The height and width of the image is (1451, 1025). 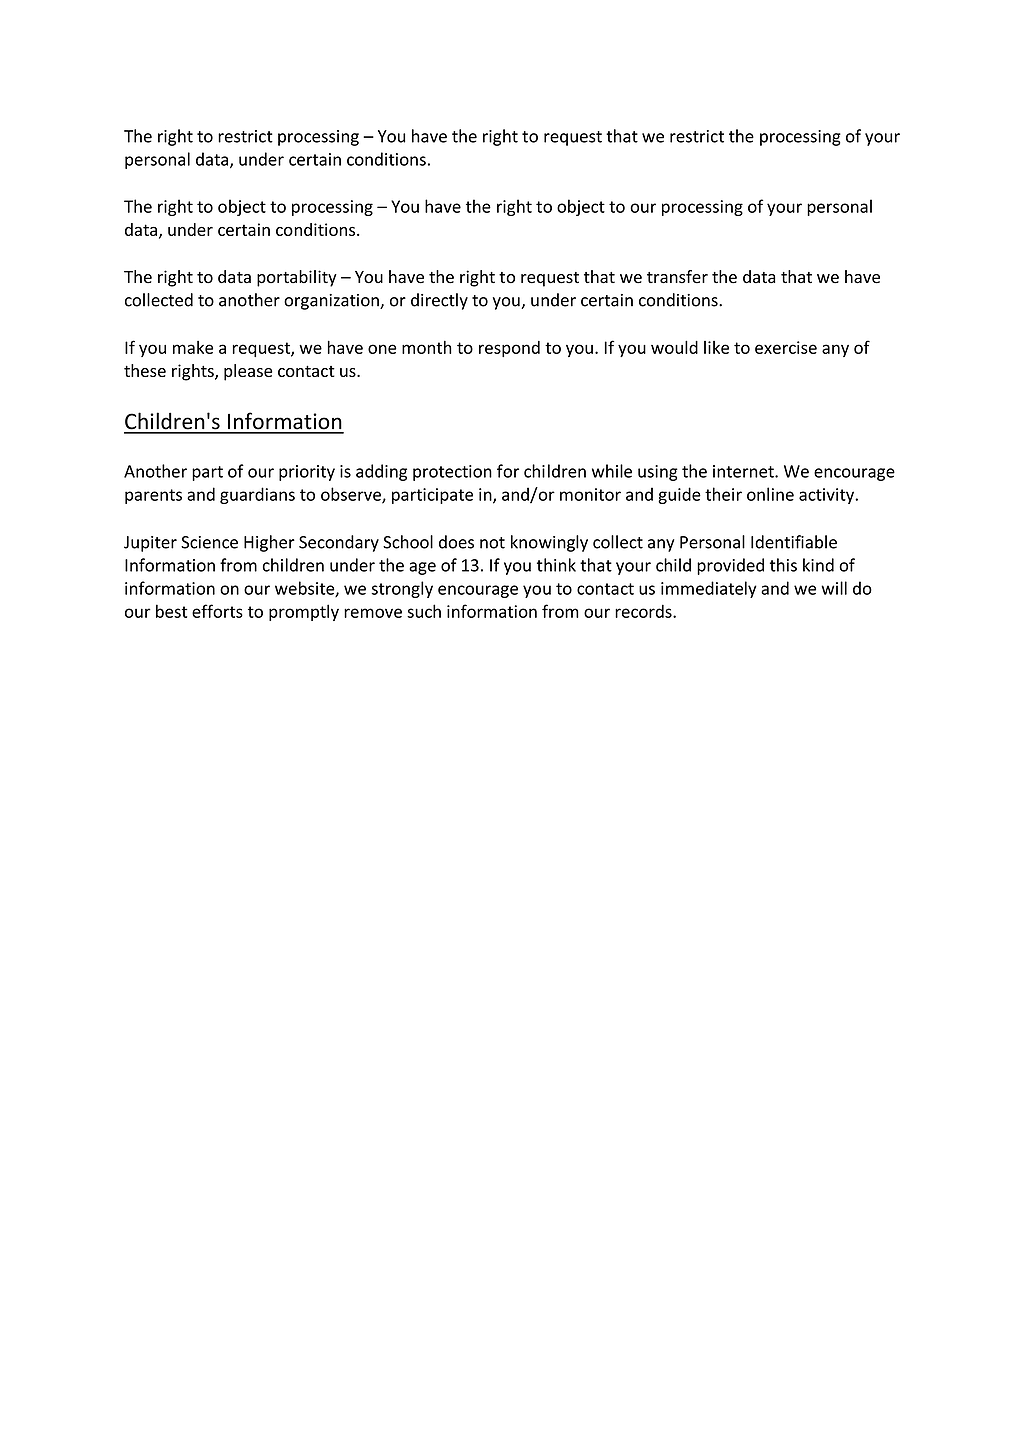 What do you see at coordinates (786, 347) in the image?
I see `exercise` at bounding box center [786, 347].
